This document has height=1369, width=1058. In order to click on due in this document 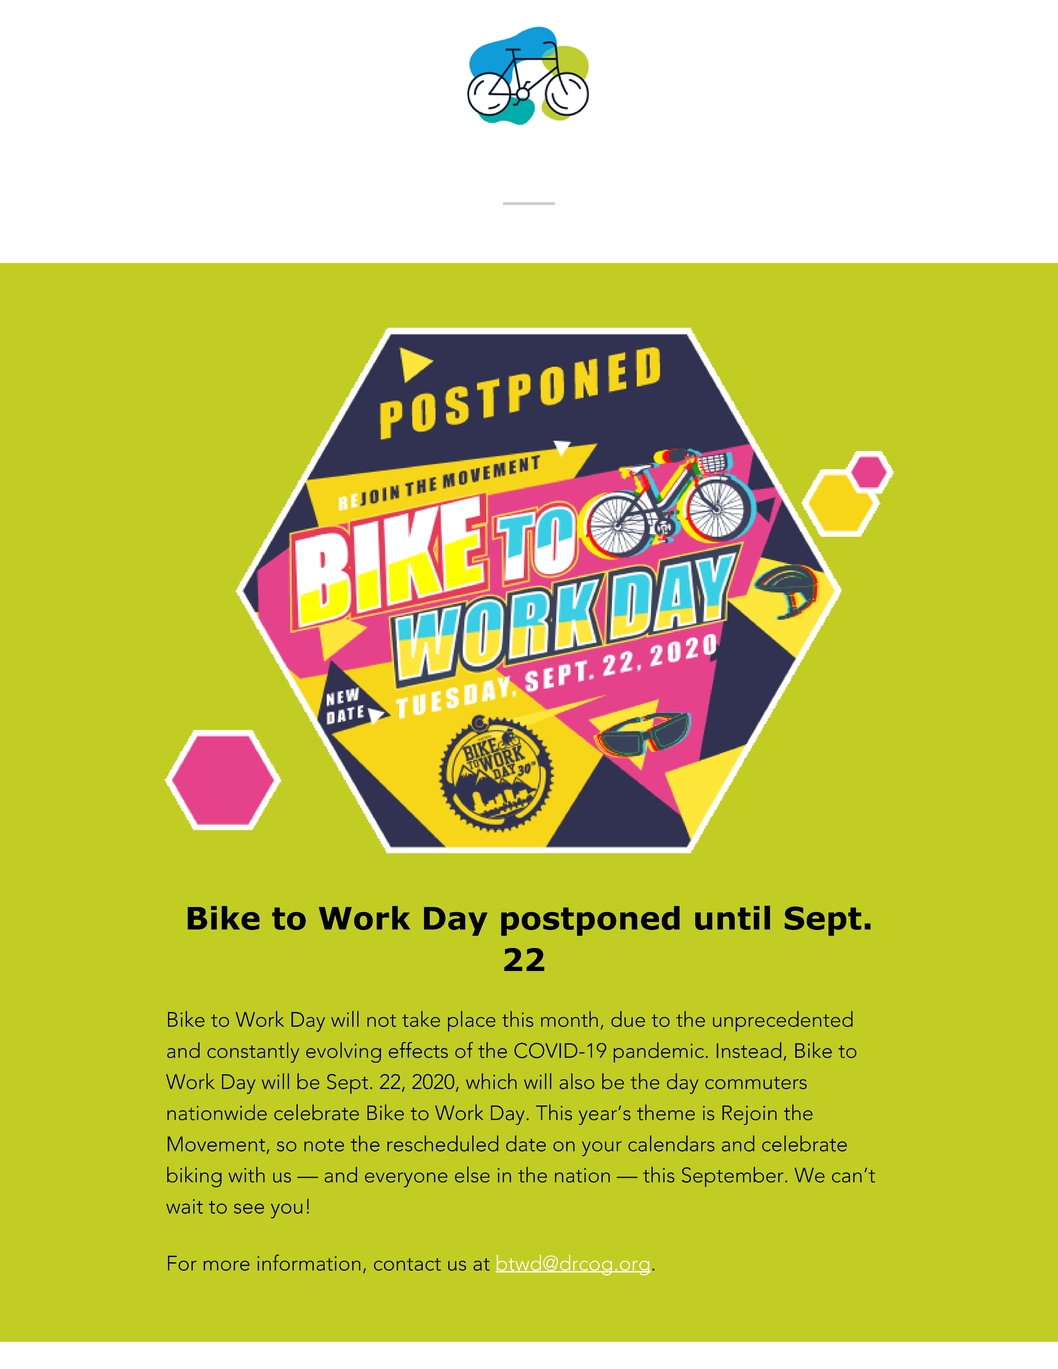, I will do `click(628, 1019)`.
